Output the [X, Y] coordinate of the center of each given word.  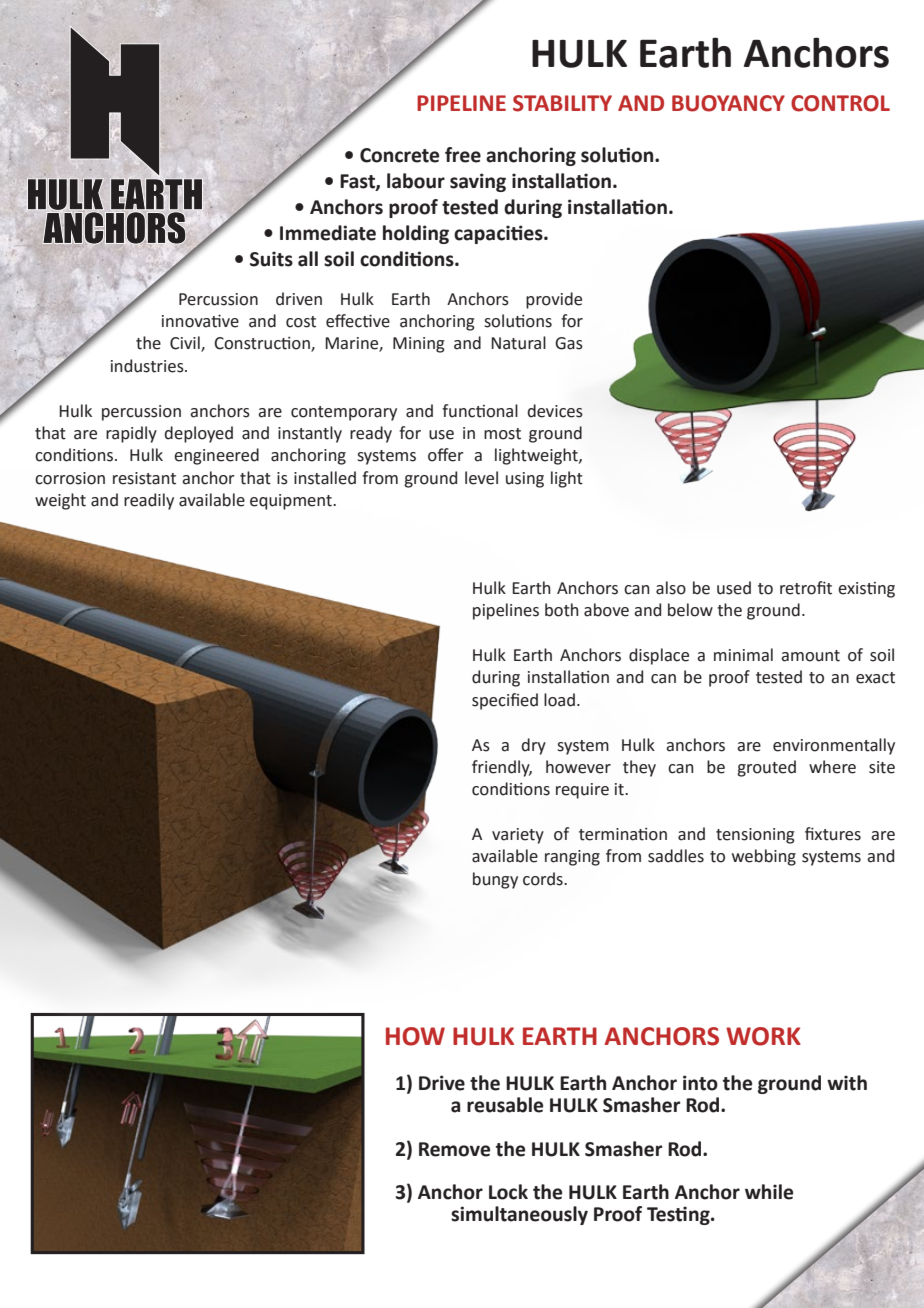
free [463, 155]
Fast [358, 182]
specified [505, 701]
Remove [454, 1149]
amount [810, 656]
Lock [508, 1192]
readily [149, 501]
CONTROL [840, 103]
